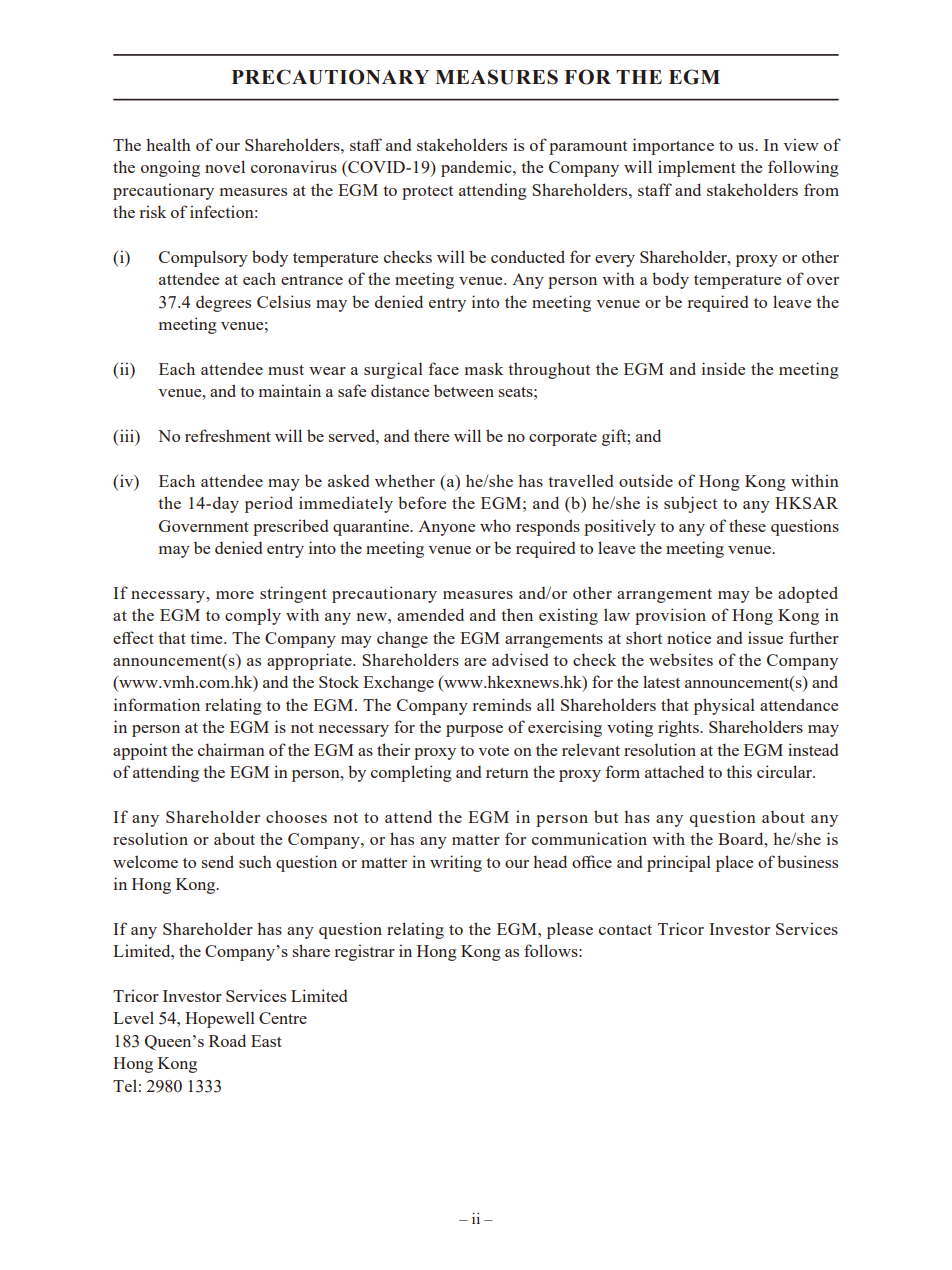  What do you see at coordinates (225, 166) in the screenshot?
I see `novel` at bounding box center [225, 166].
